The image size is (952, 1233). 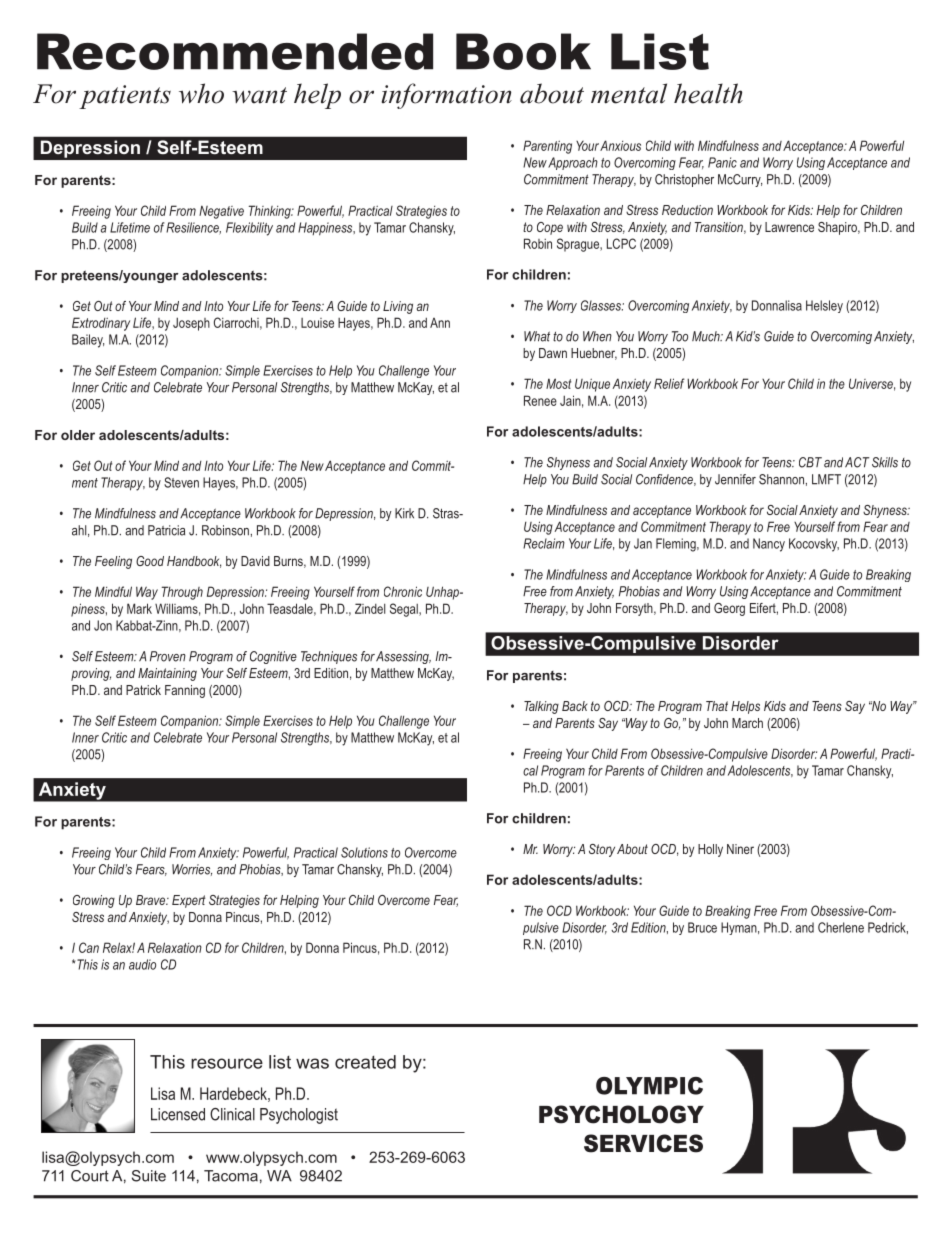 What do you see at coordinates (178, 1114) in the document?
I see `Licensed` at bounding box center [178, 1114].
